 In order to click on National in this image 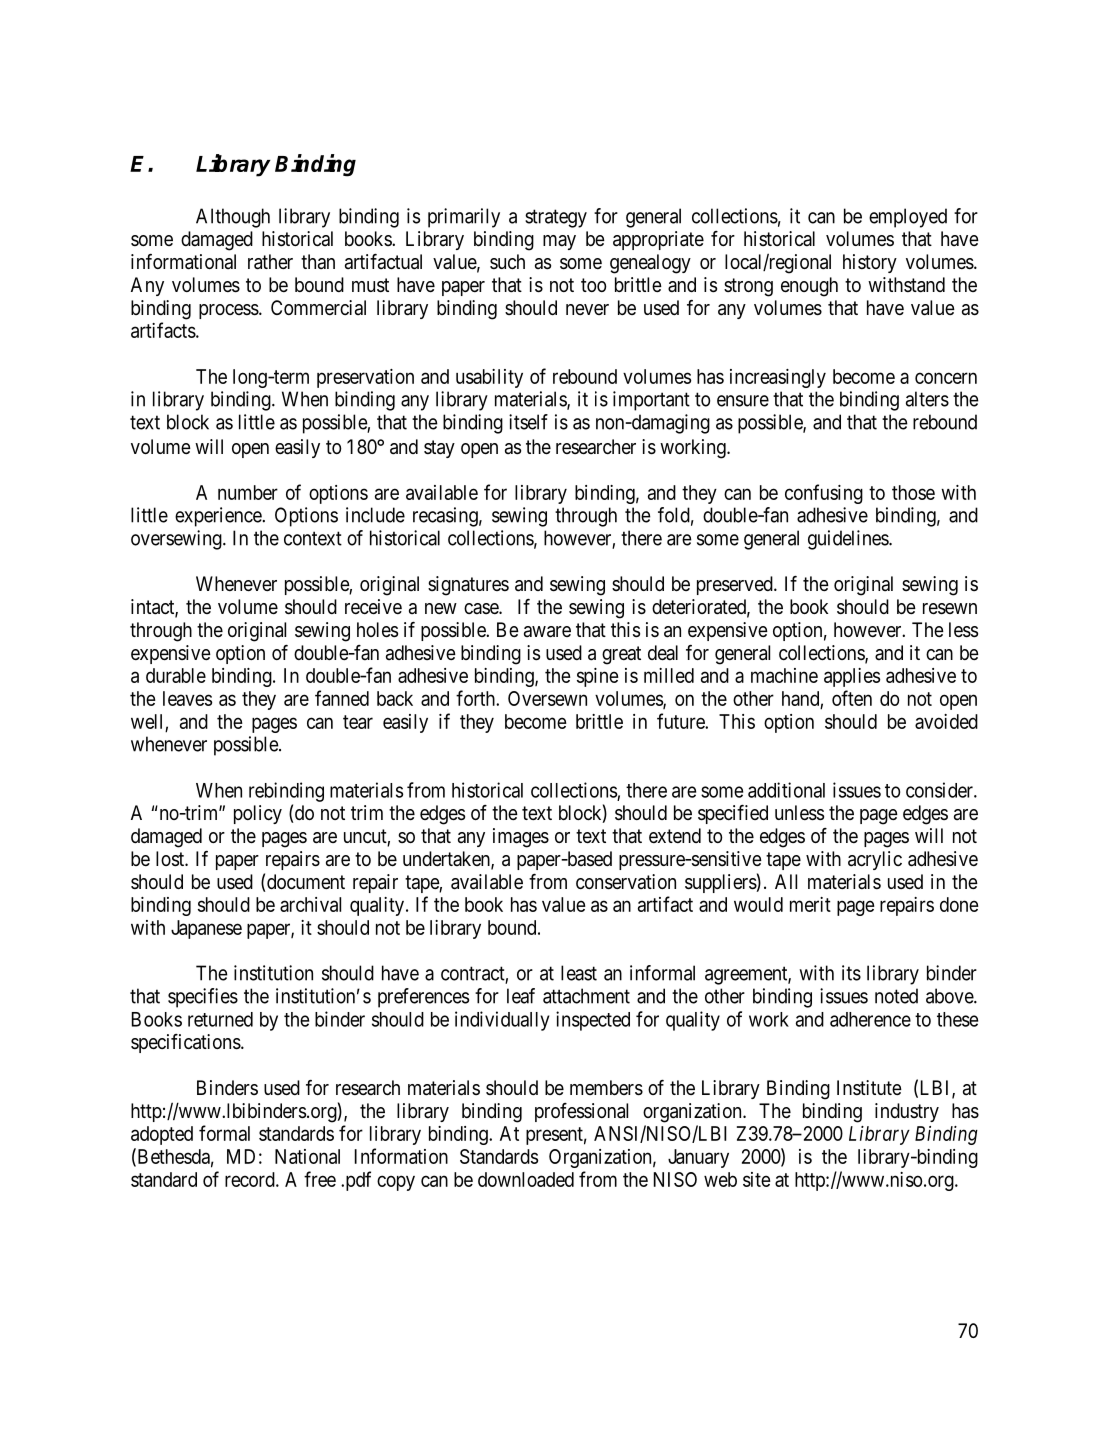, I will do `click(307, 1156)`.
